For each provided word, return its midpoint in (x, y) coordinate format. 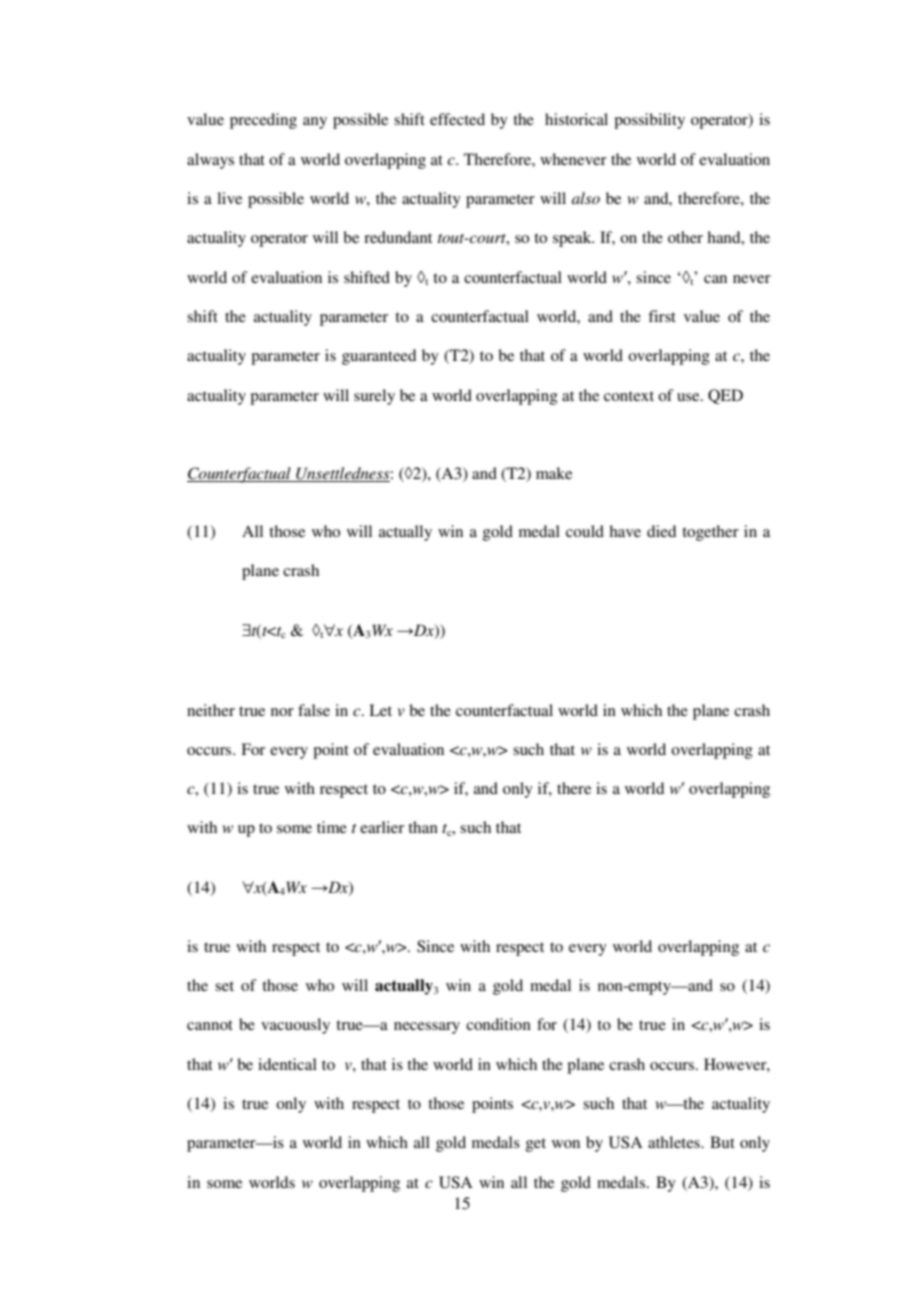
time (332, 827)
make (554, 473)
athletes (675, 1142)
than (423, 827)
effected (457, 119)
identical (287, 1064)
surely (374, 397)
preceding (263, 121)
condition (498, 1024)
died (661, 531)
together (710, 533)
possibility (649, 121)
